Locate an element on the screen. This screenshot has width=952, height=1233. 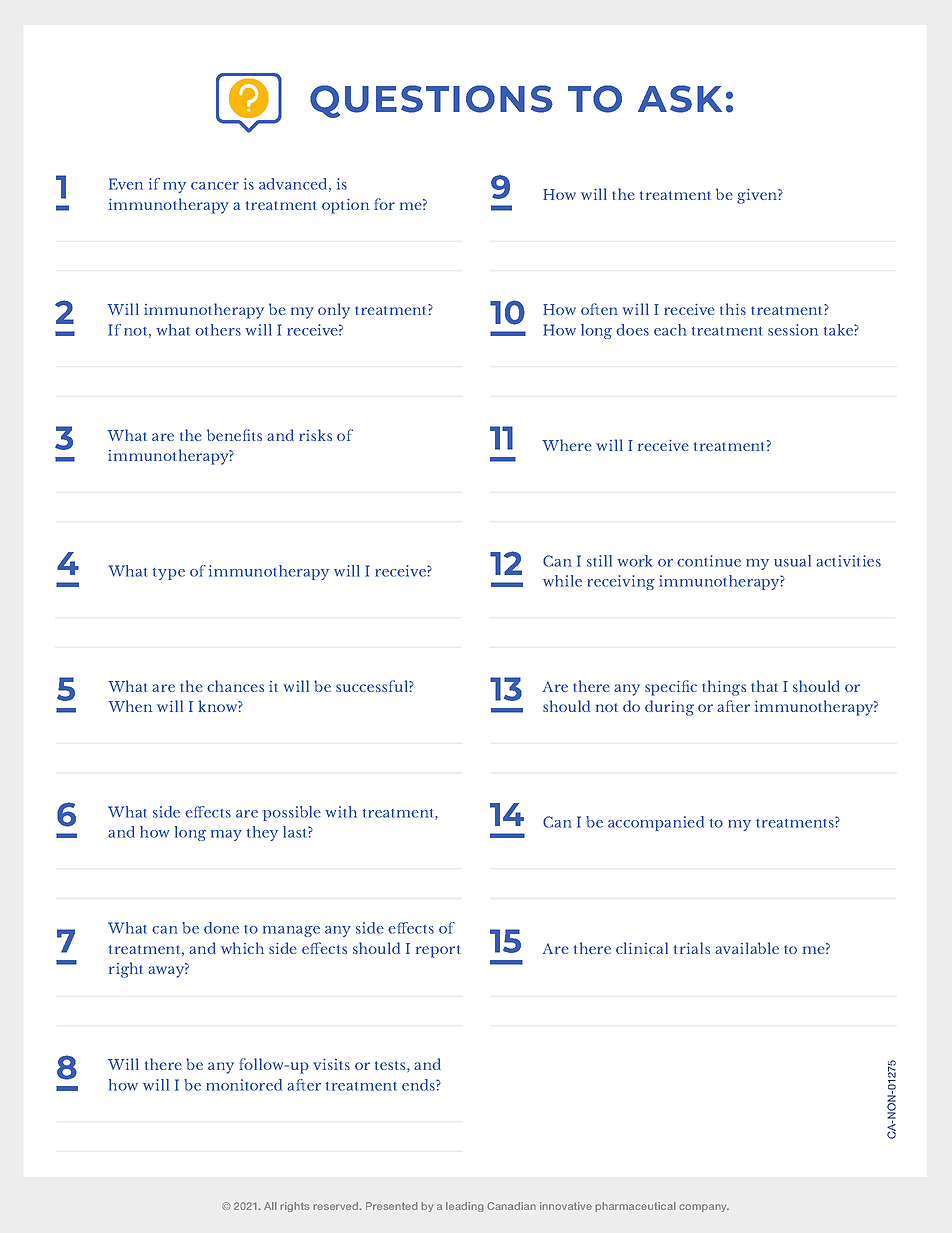
cancer is located at coordinates (215, 186).
